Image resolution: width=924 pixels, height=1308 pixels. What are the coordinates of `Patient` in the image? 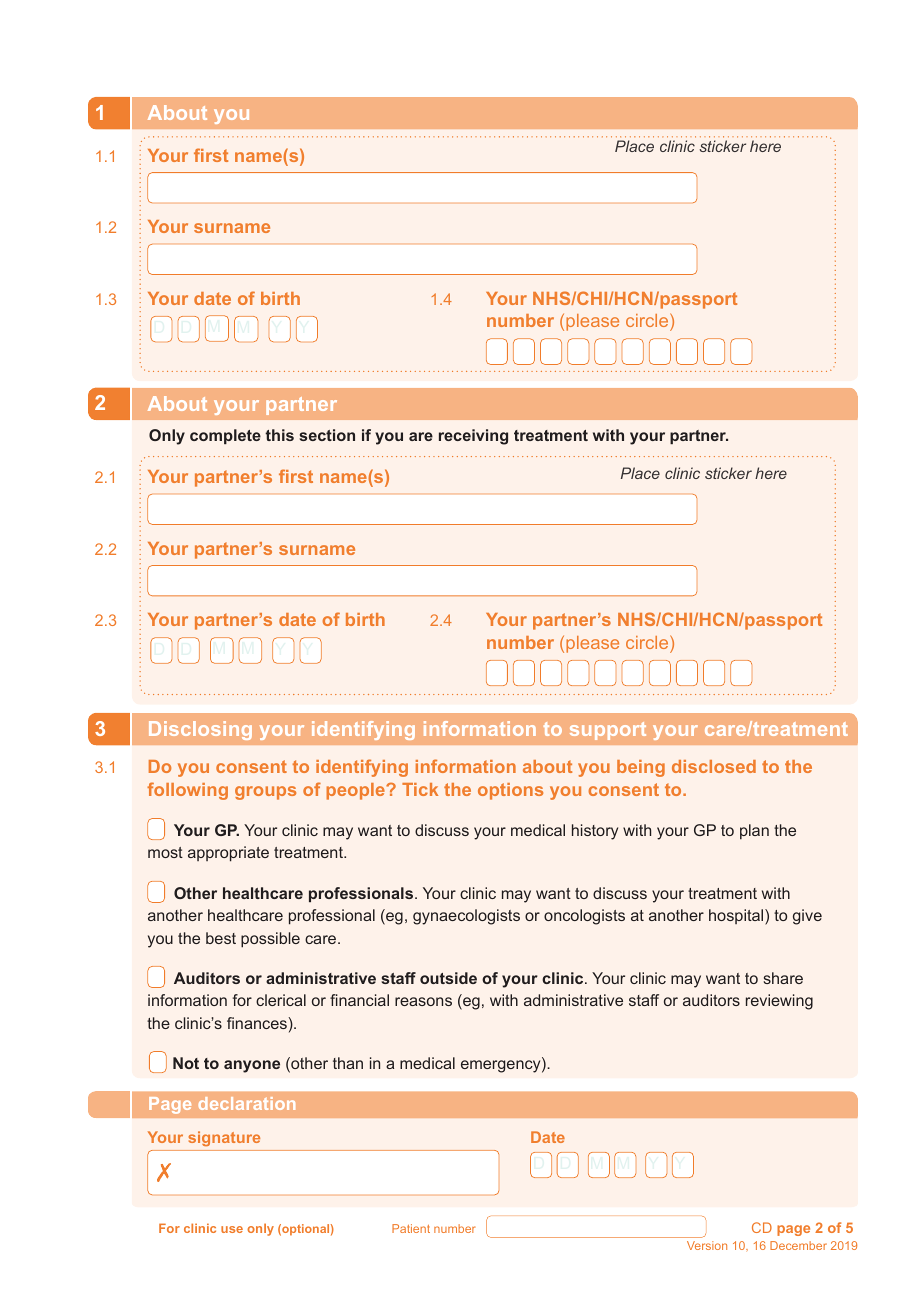 It's located at (411, 1228).
